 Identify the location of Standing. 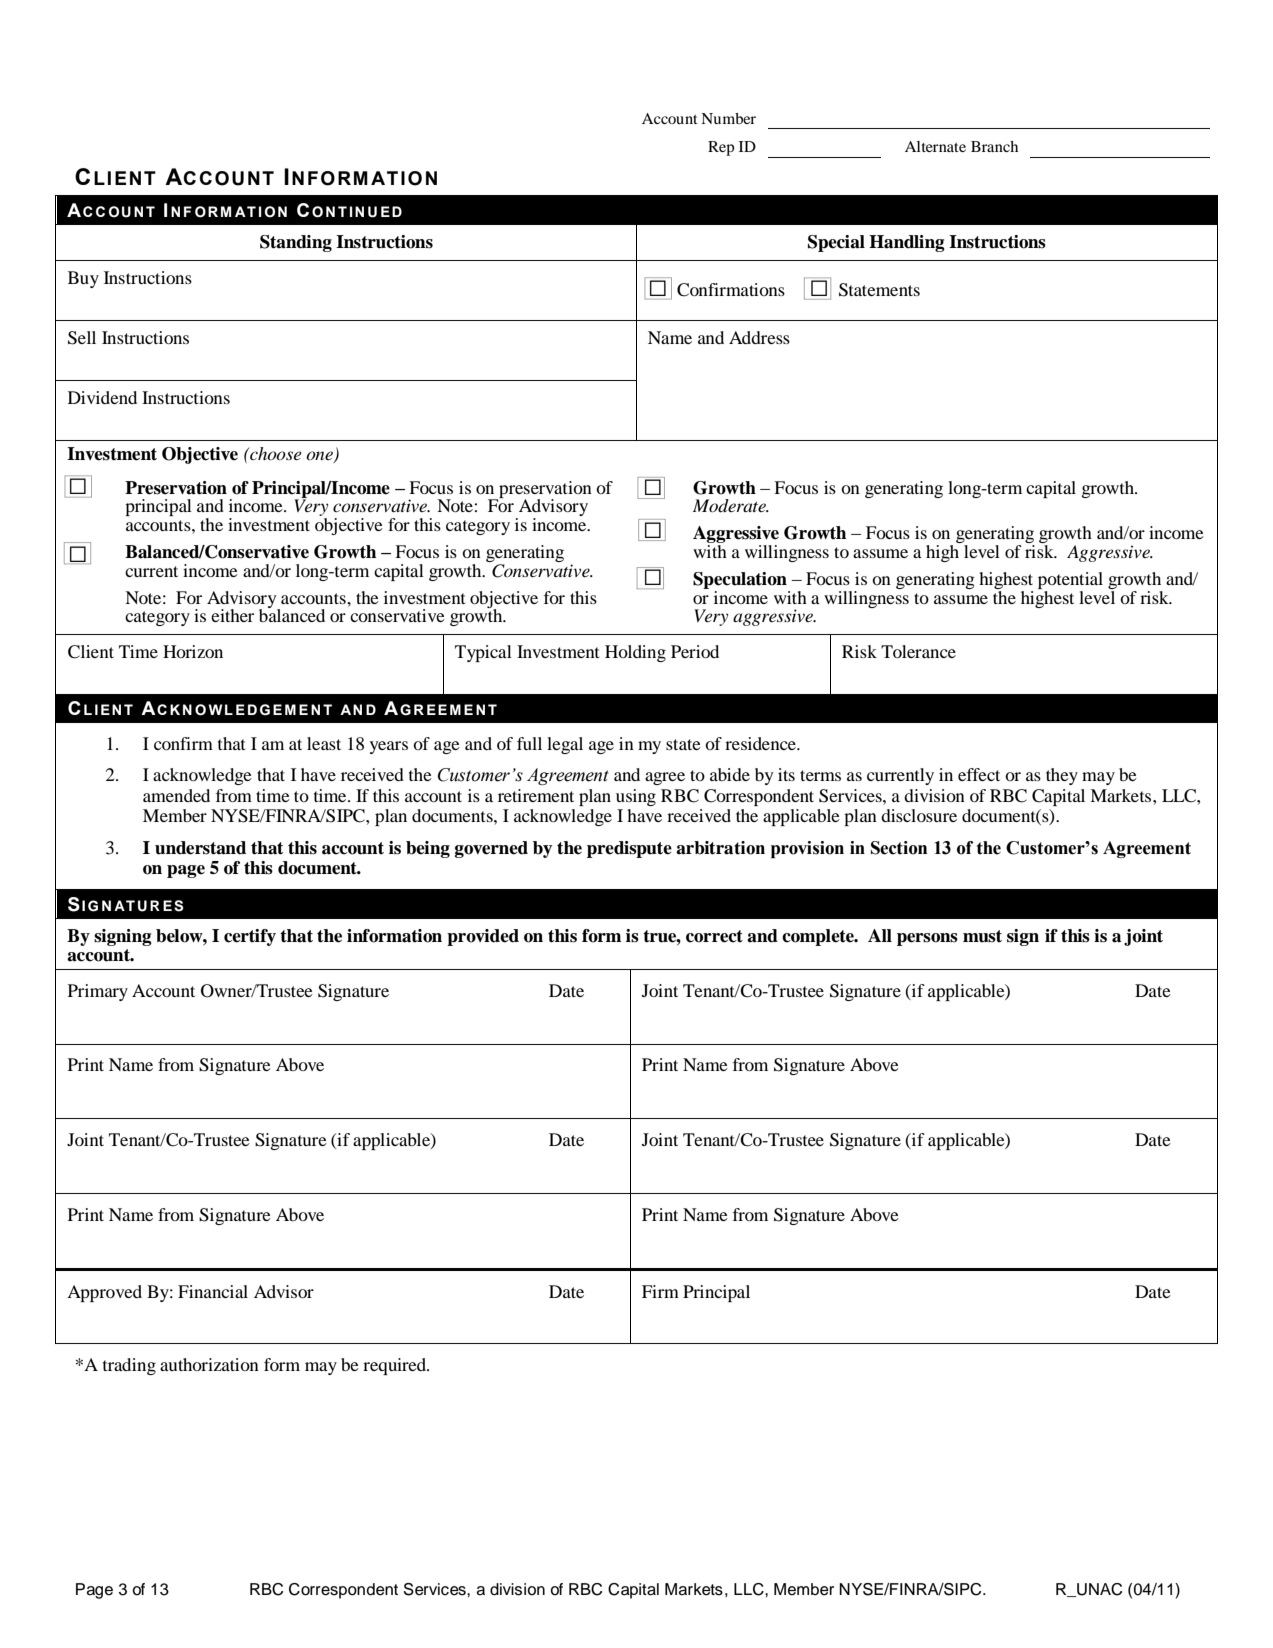
(296, 243).
